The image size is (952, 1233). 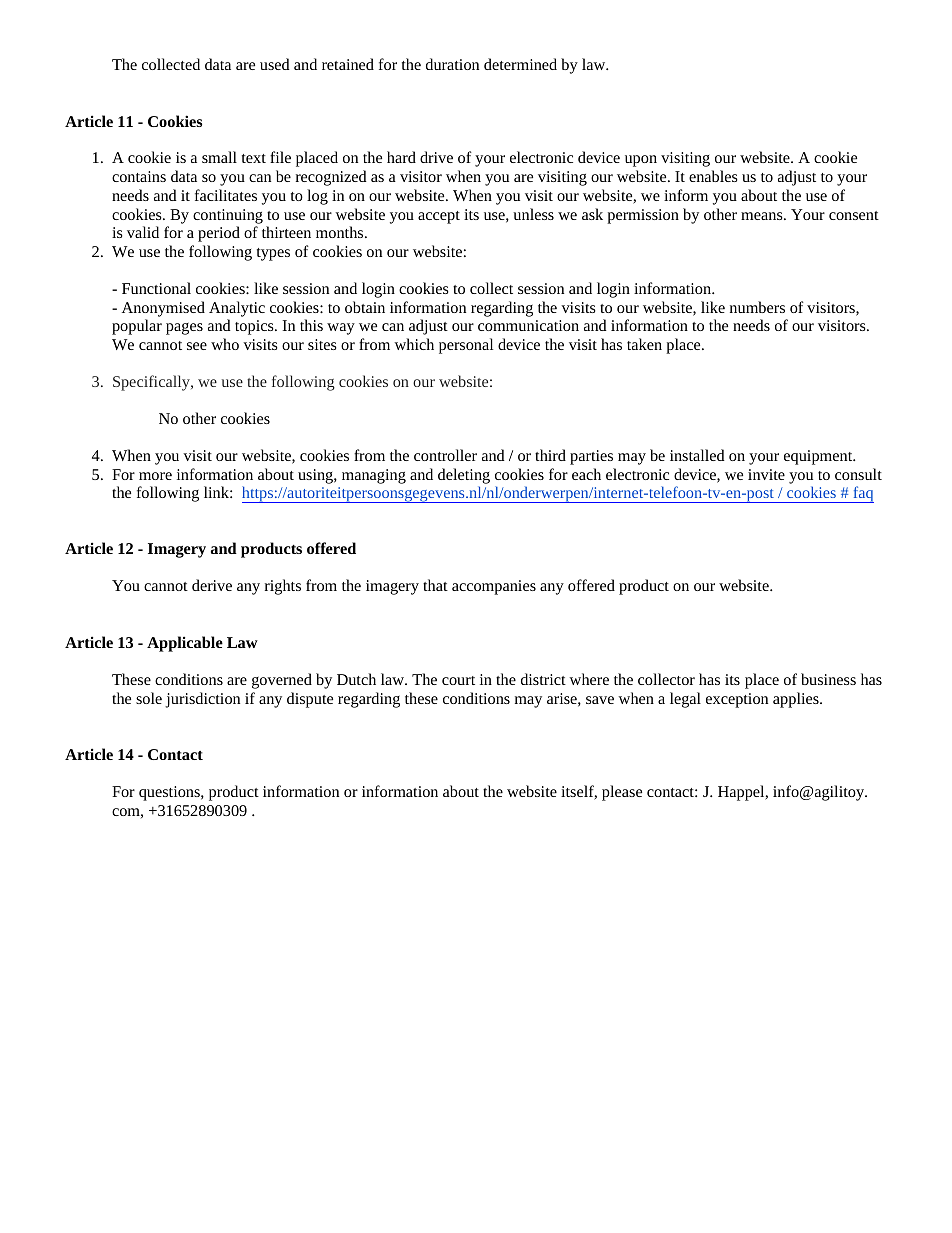 What do you see at coordinates (828, 679) in the image?
I see `business` at bounding box center [828, 679].
